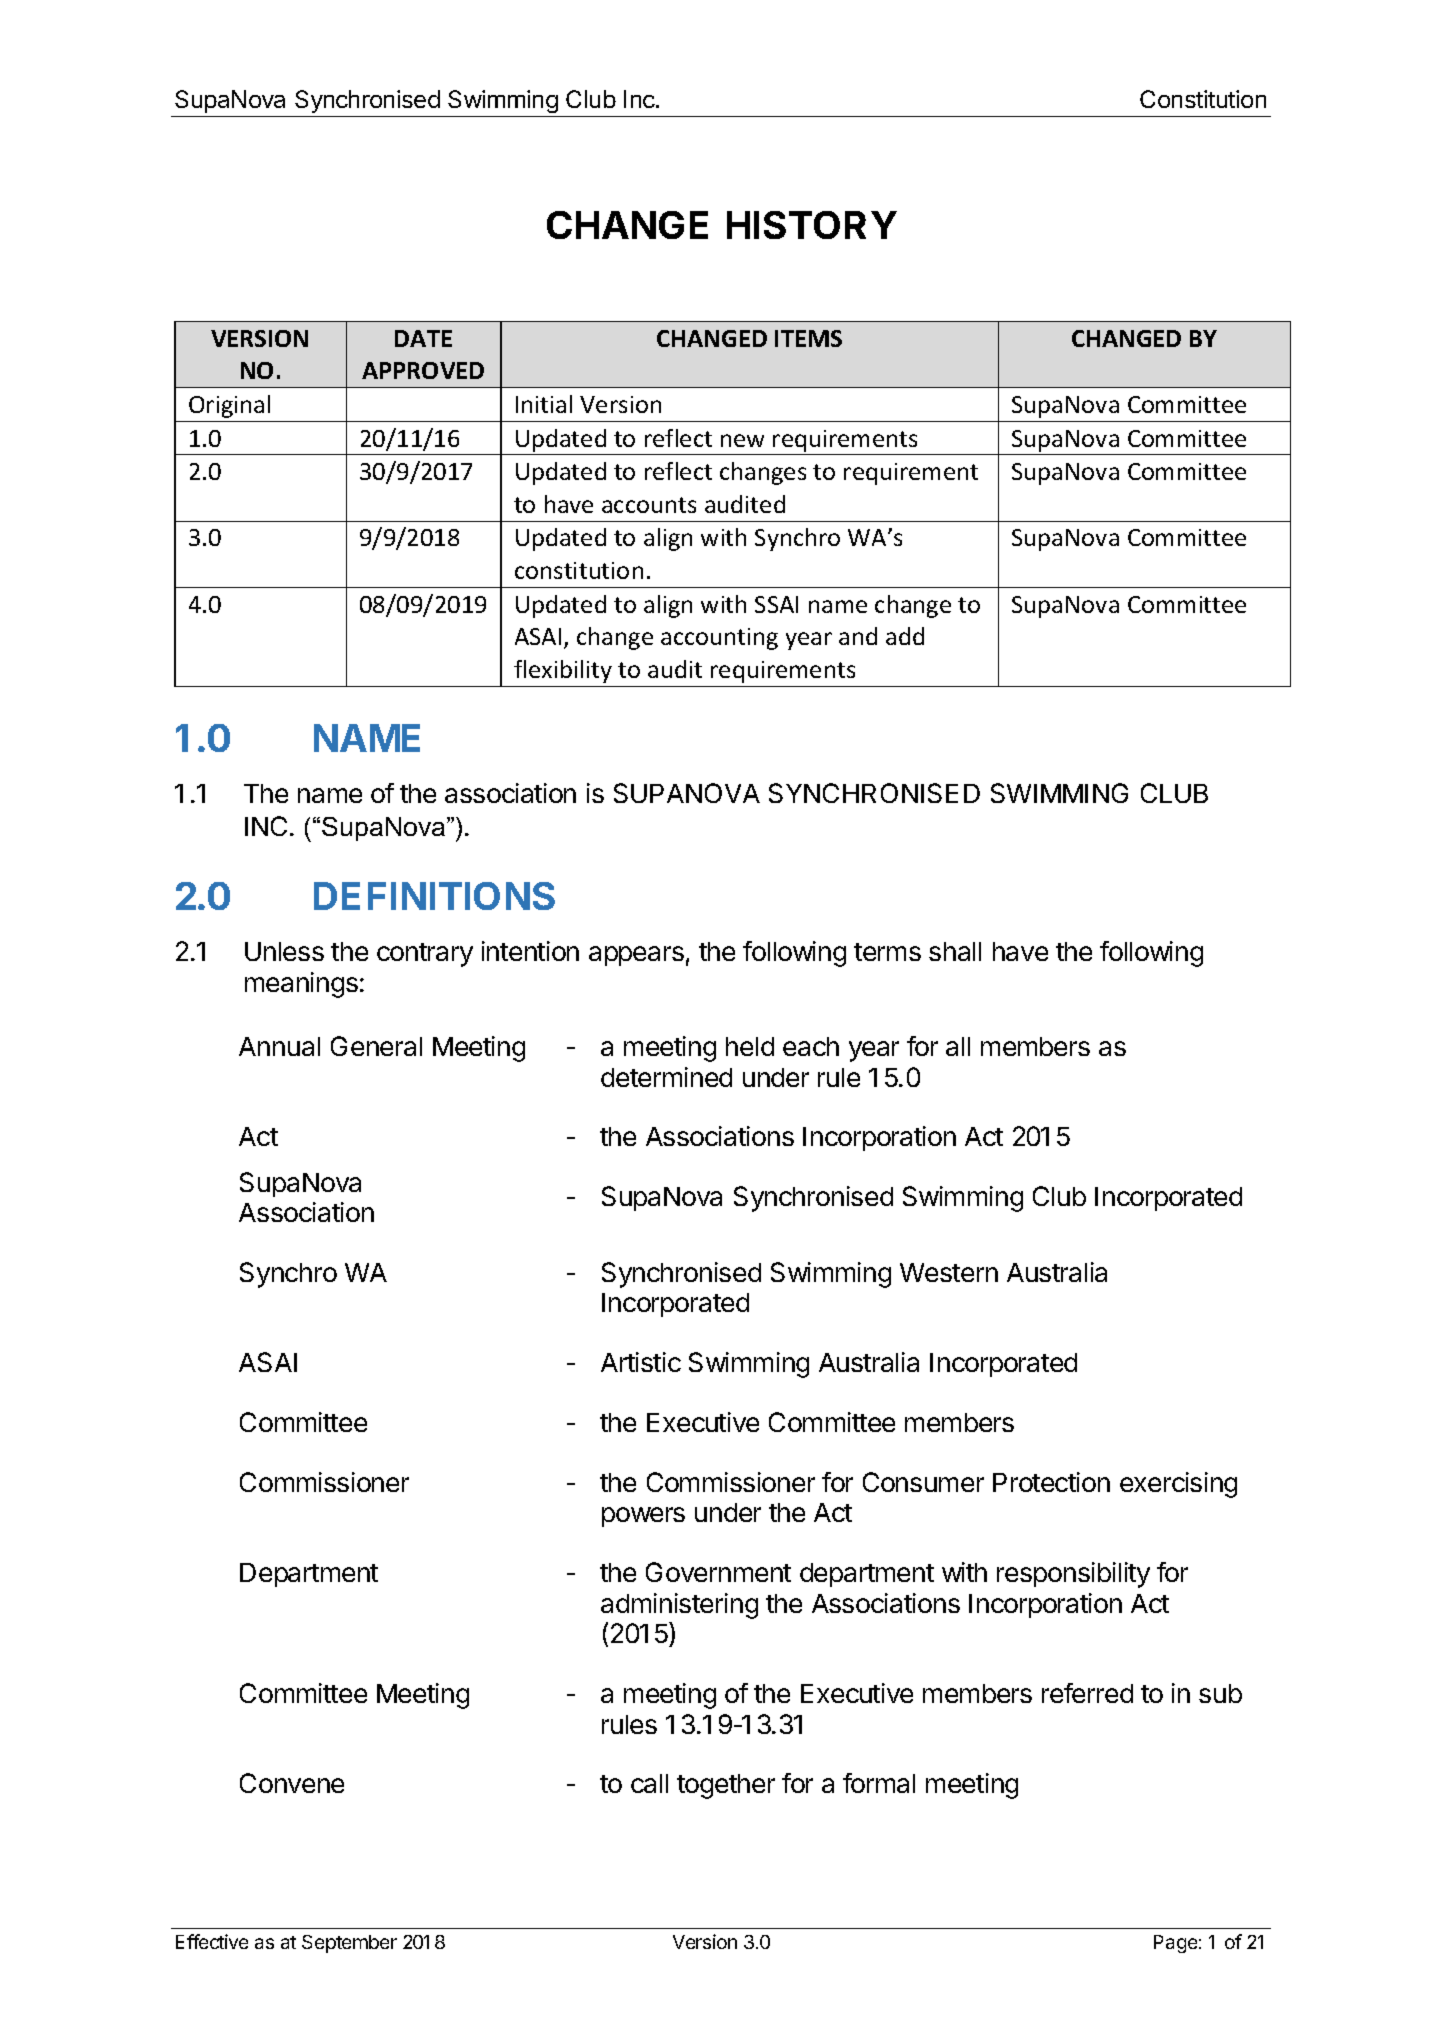 The image size is (1442, 2039). What do you see at coordinates (423, 370) in the page?
I see `APPROVED` at bounding box center [423, 370].
